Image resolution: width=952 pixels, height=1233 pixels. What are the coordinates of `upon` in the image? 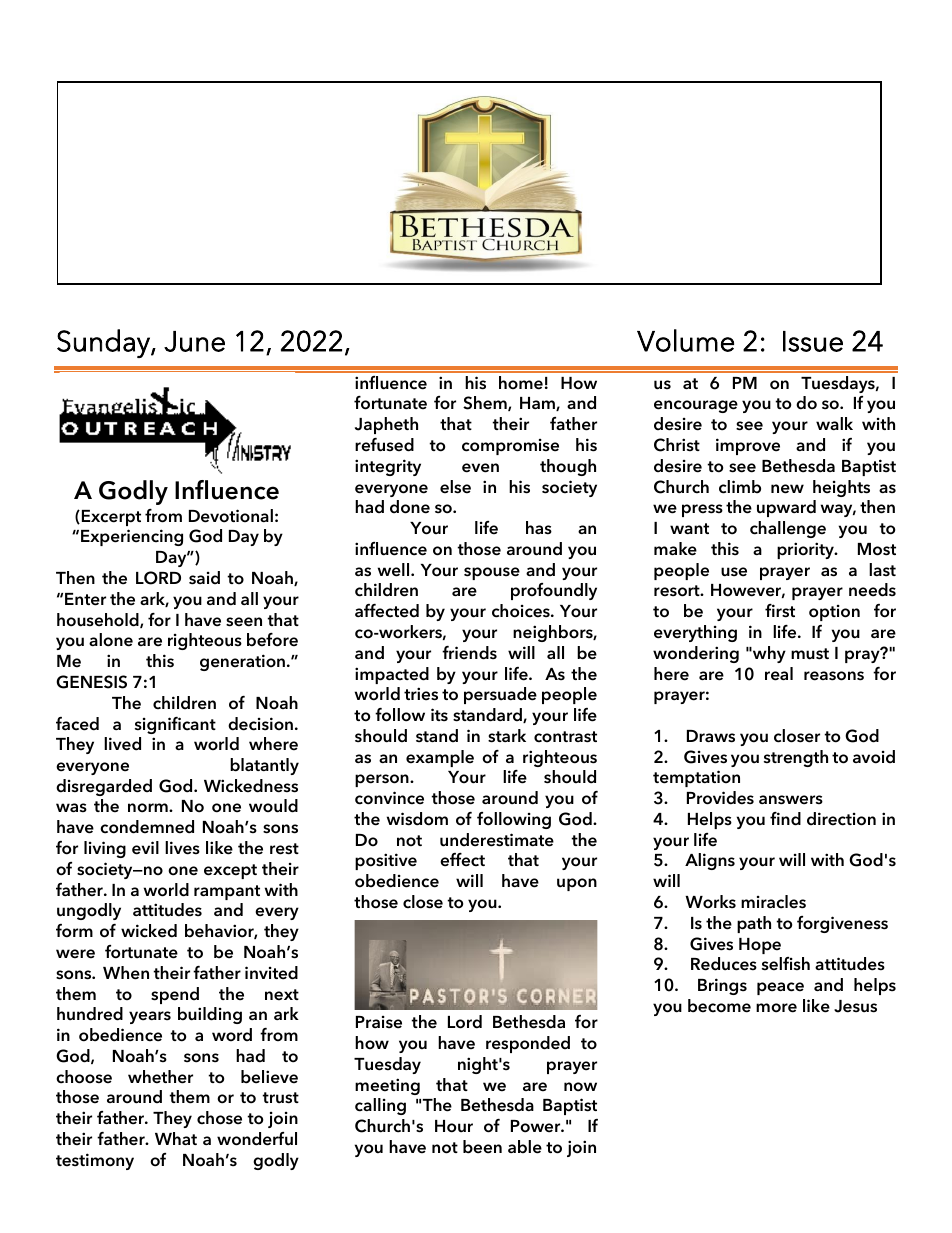 It's located at (577, 884).
